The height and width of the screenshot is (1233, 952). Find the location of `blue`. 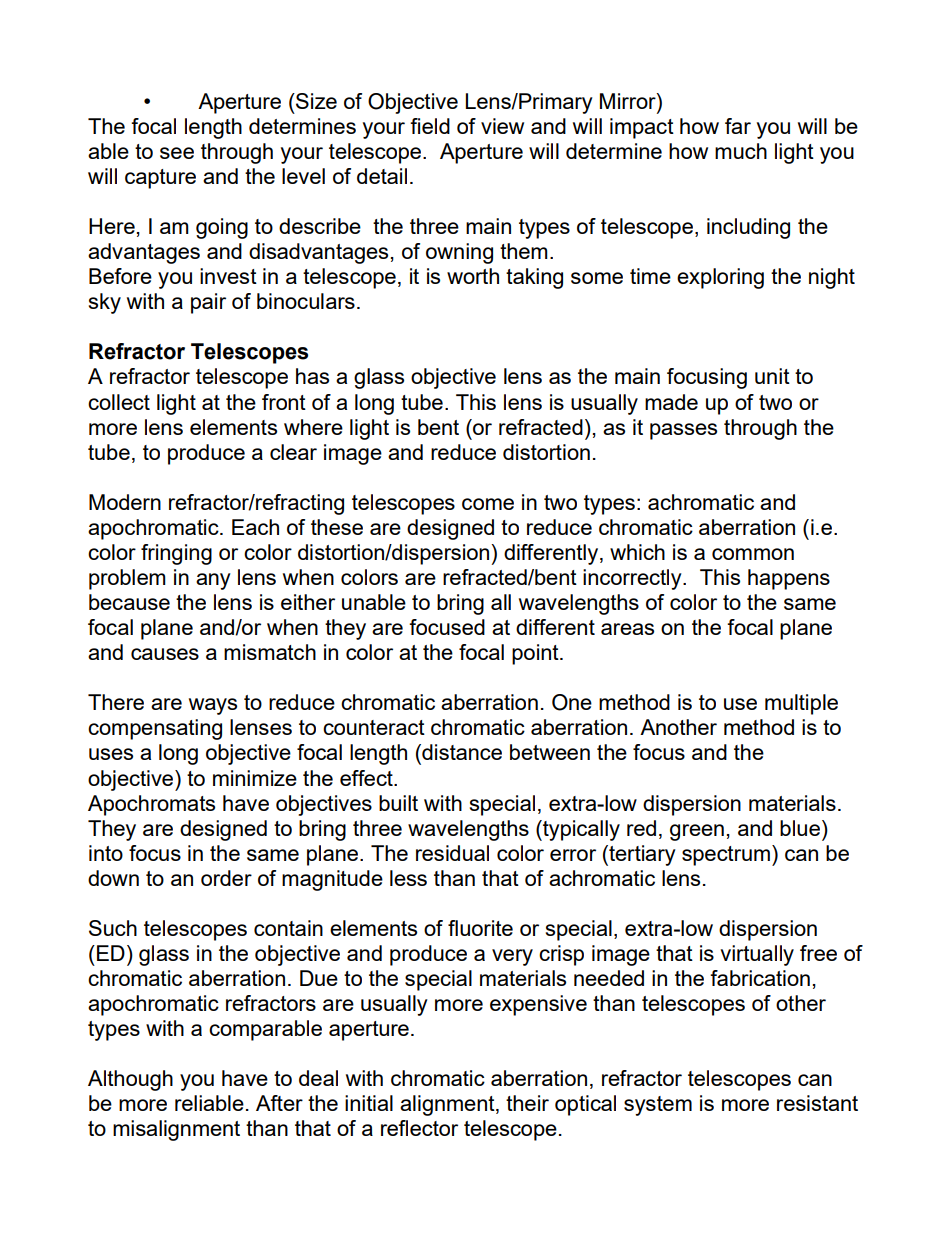

blue is located at coordinates (800, 828).
